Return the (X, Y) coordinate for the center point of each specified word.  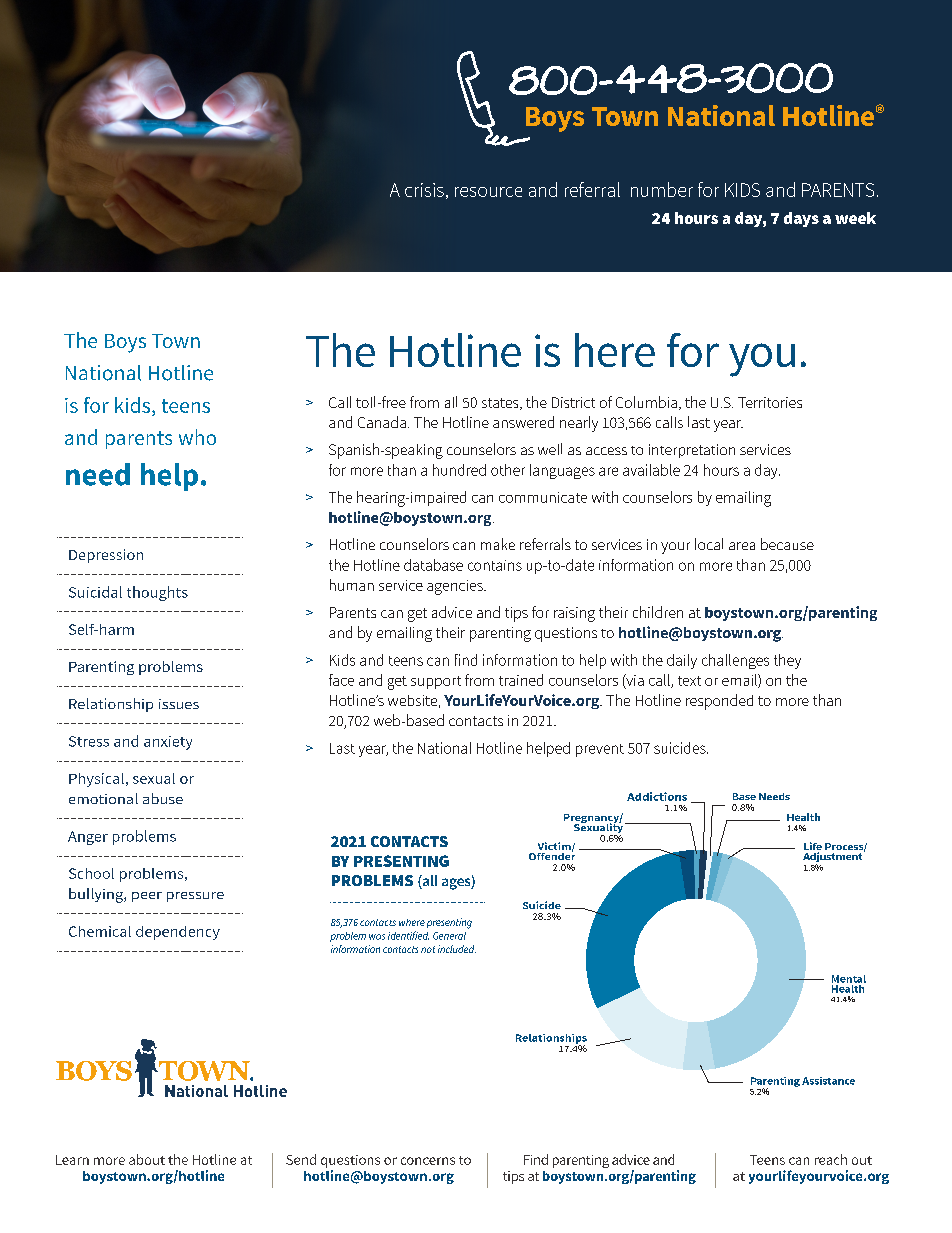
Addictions (657, 796)
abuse (163, 798)
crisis (424, 190)
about (147, 1159)
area (742, 546)
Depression (106, 556)
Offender (552, 855)
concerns (428, 1161)
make (498, 544)
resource (488, 192)
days (801, 219)
